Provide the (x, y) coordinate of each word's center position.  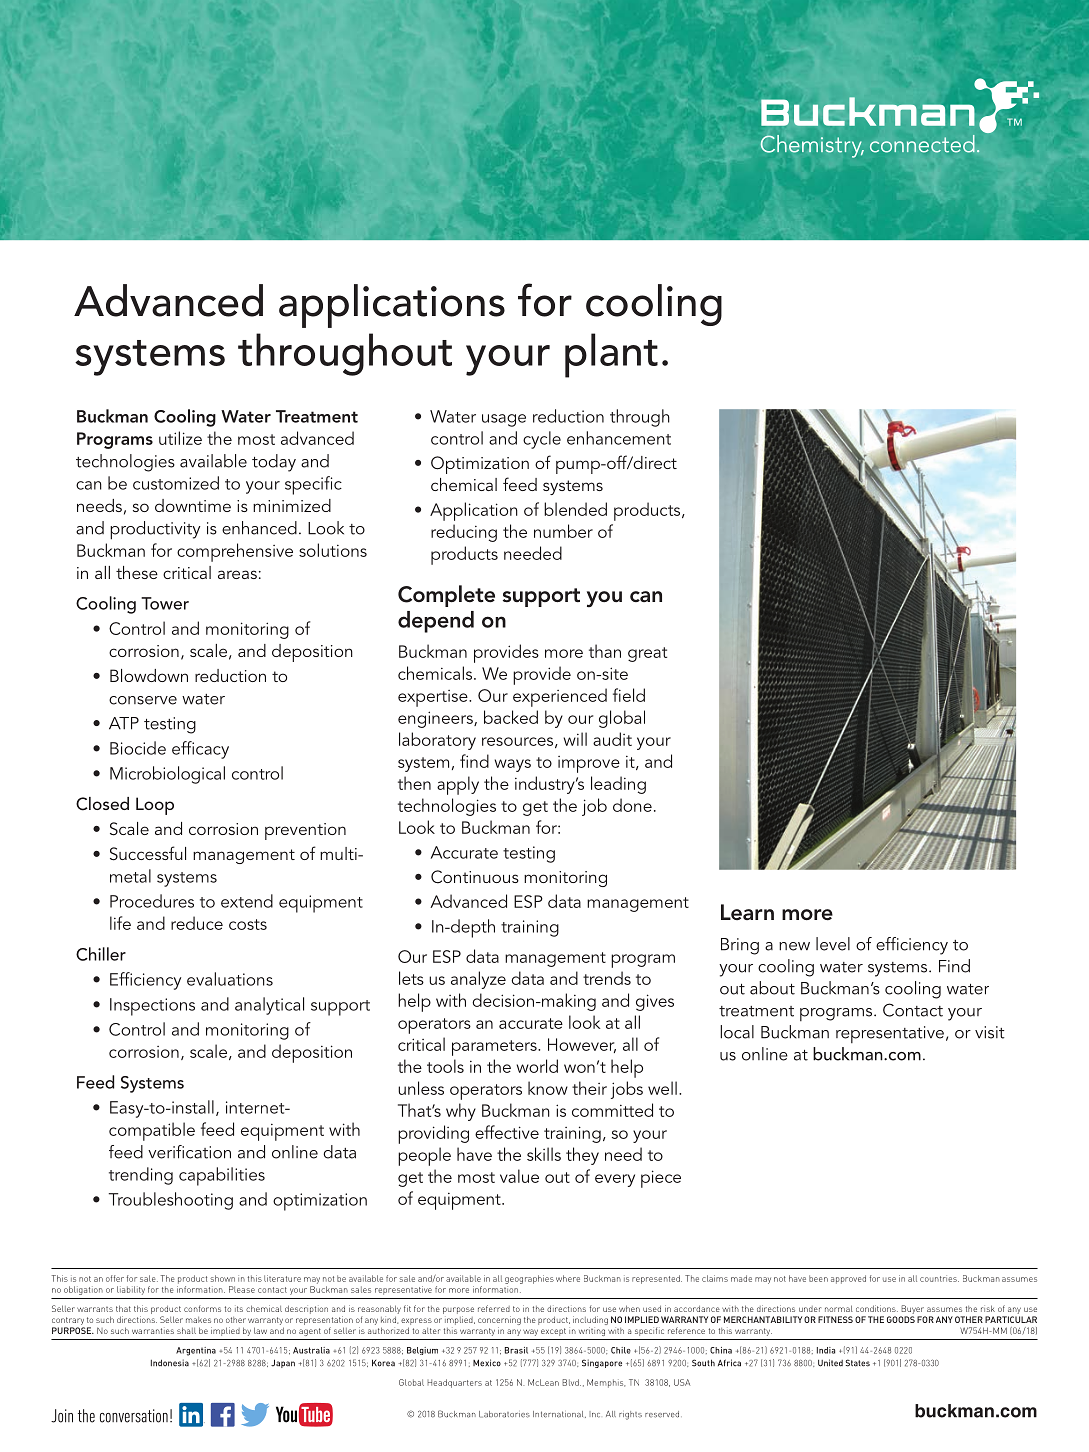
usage (504, 420)
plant (611, 355)
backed (511, 717)
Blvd (571, 1382)
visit (990, 1032)
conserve (143, 700)
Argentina (196, 1351)
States (857, 1363)
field (629, 695)
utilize (180, 438)
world (537, 1066)
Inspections (152, 1007)
